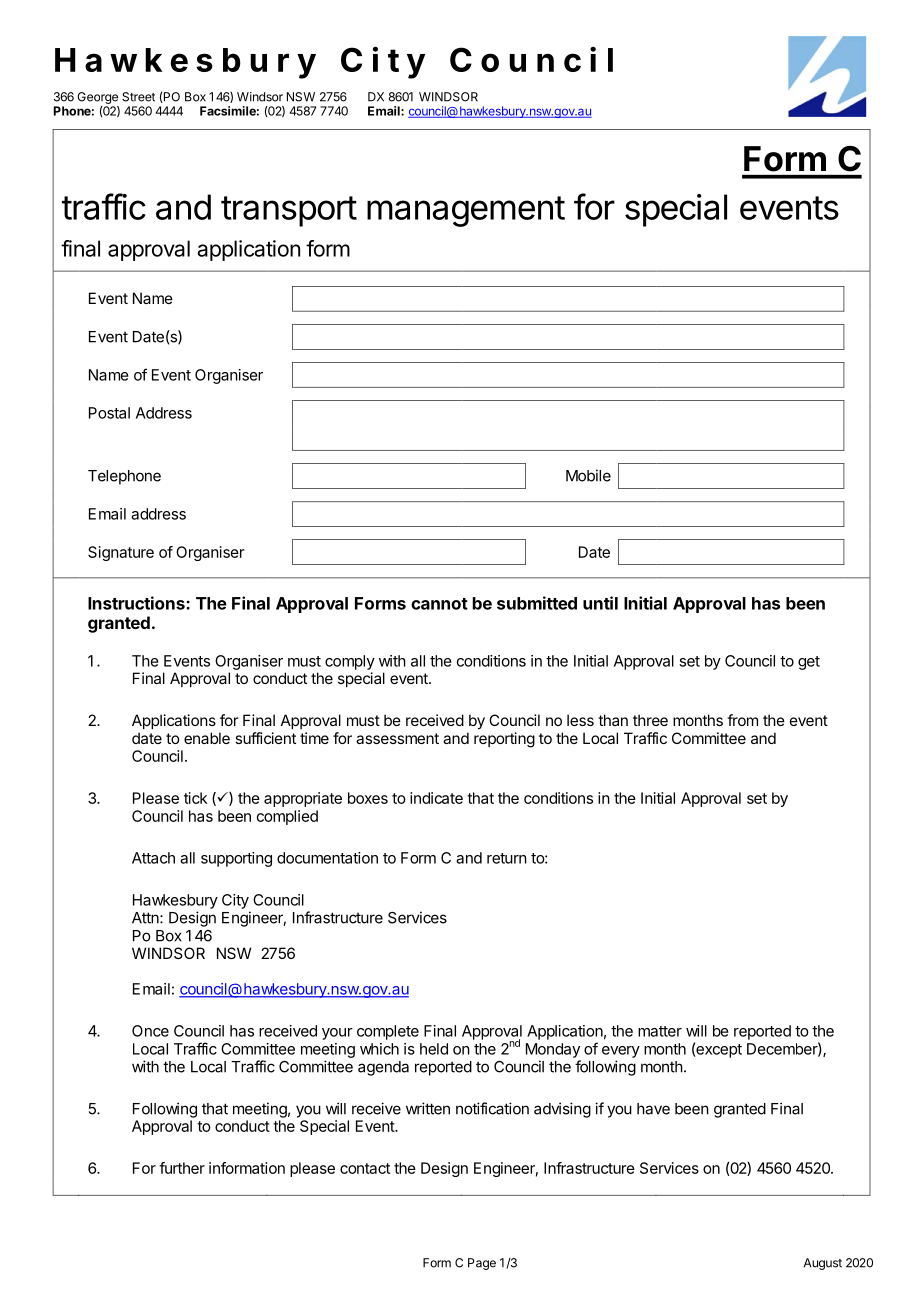 This screenshot has width=924, height=1307. What do you see at coordinates (466, 211) in the screenshot?
I see `management` at bounding box center [466, 211].
